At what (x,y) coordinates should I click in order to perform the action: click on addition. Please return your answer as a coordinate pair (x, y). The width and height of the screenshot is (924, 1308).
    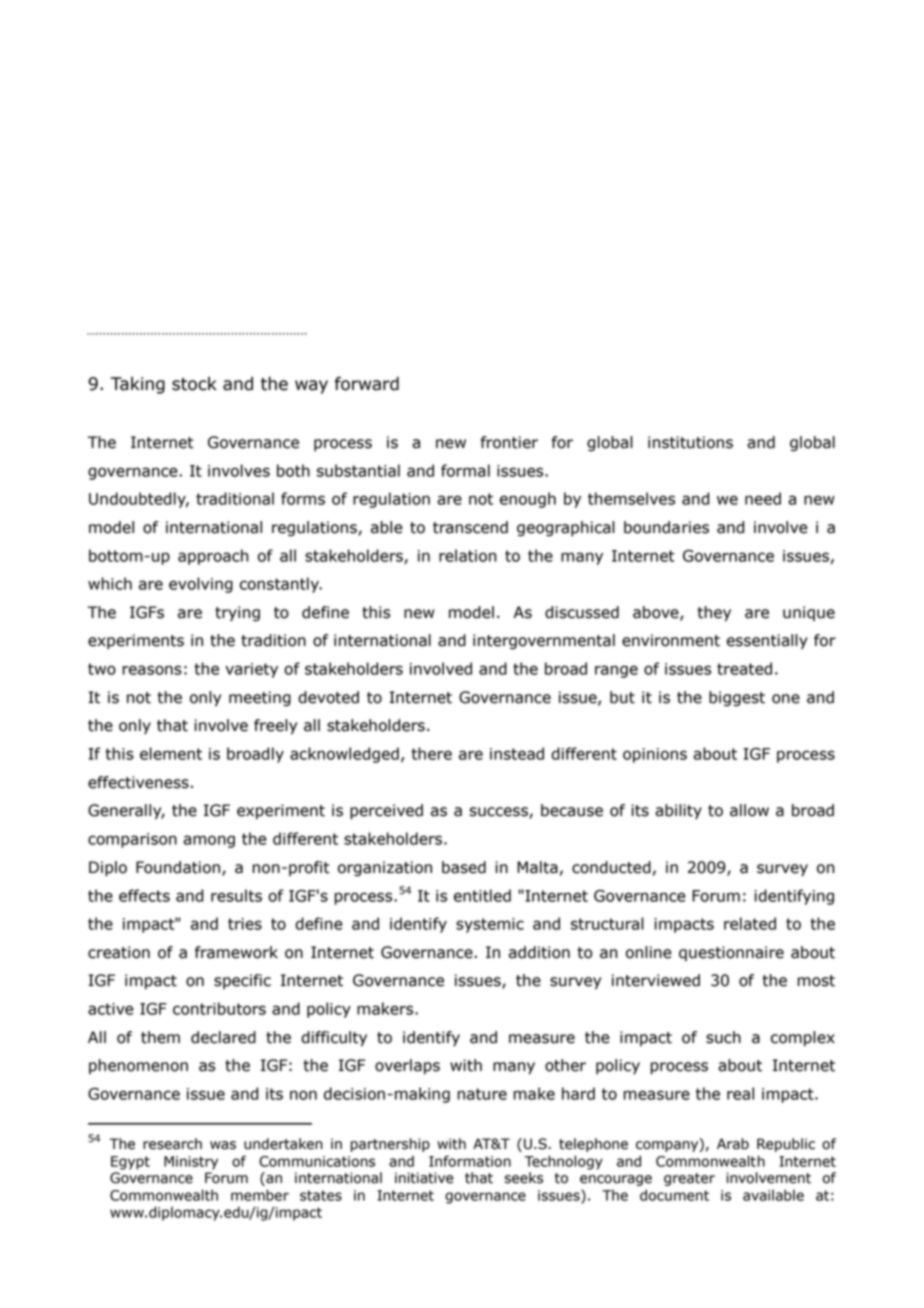
    Looking at the image, I should click on (539, 952).
